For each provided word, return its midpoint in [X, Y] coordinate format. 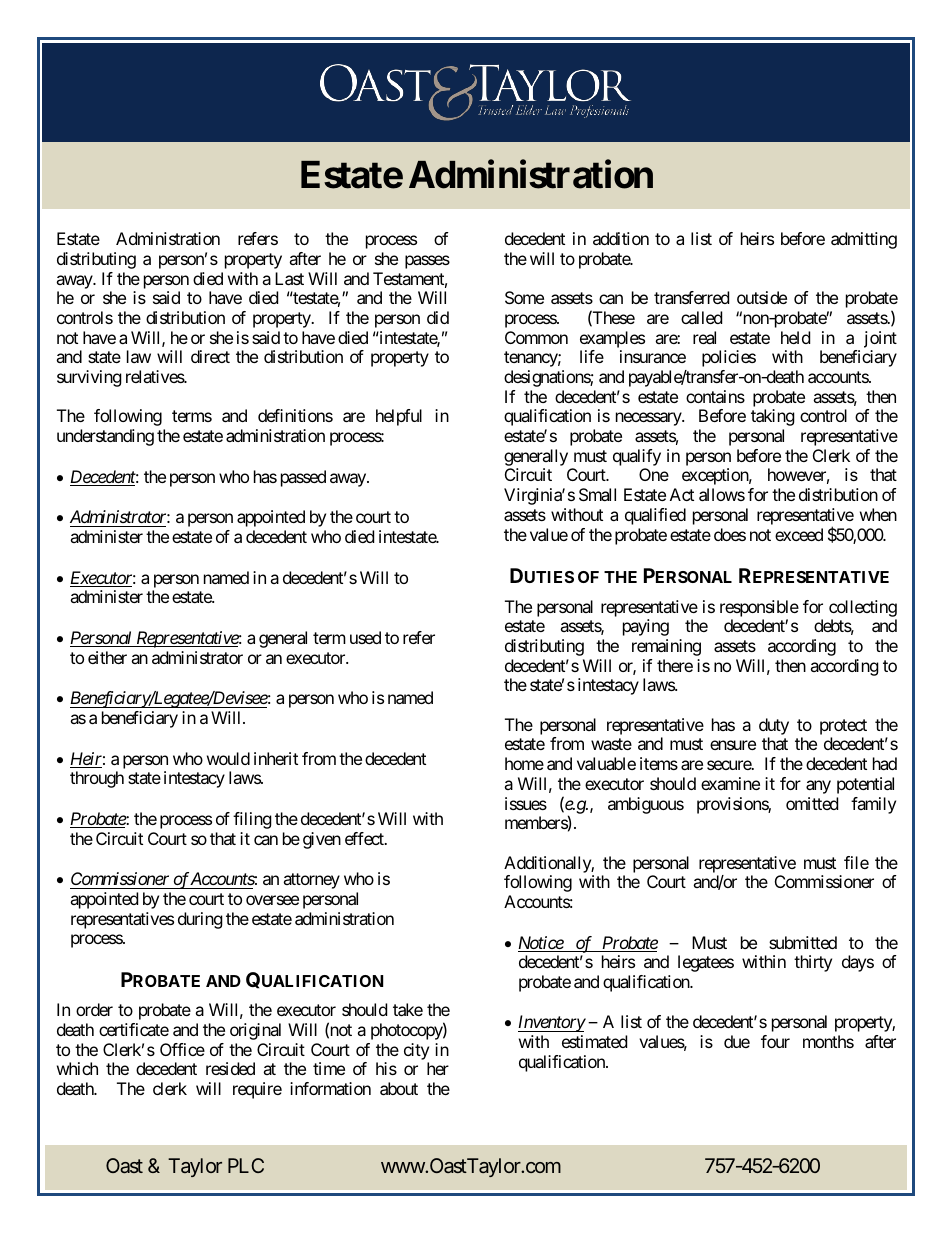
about [399, 1088]
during [200, 920]
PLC [246, 1165]
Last [289, 278]
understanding [105, 437]
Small [597, 494]
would [228, 758]
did [438, 317]
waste [611, 744]
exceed [799, 534]
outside [762, 297]
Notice [541, 944]
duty [774, 726]
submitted [803, 942]
